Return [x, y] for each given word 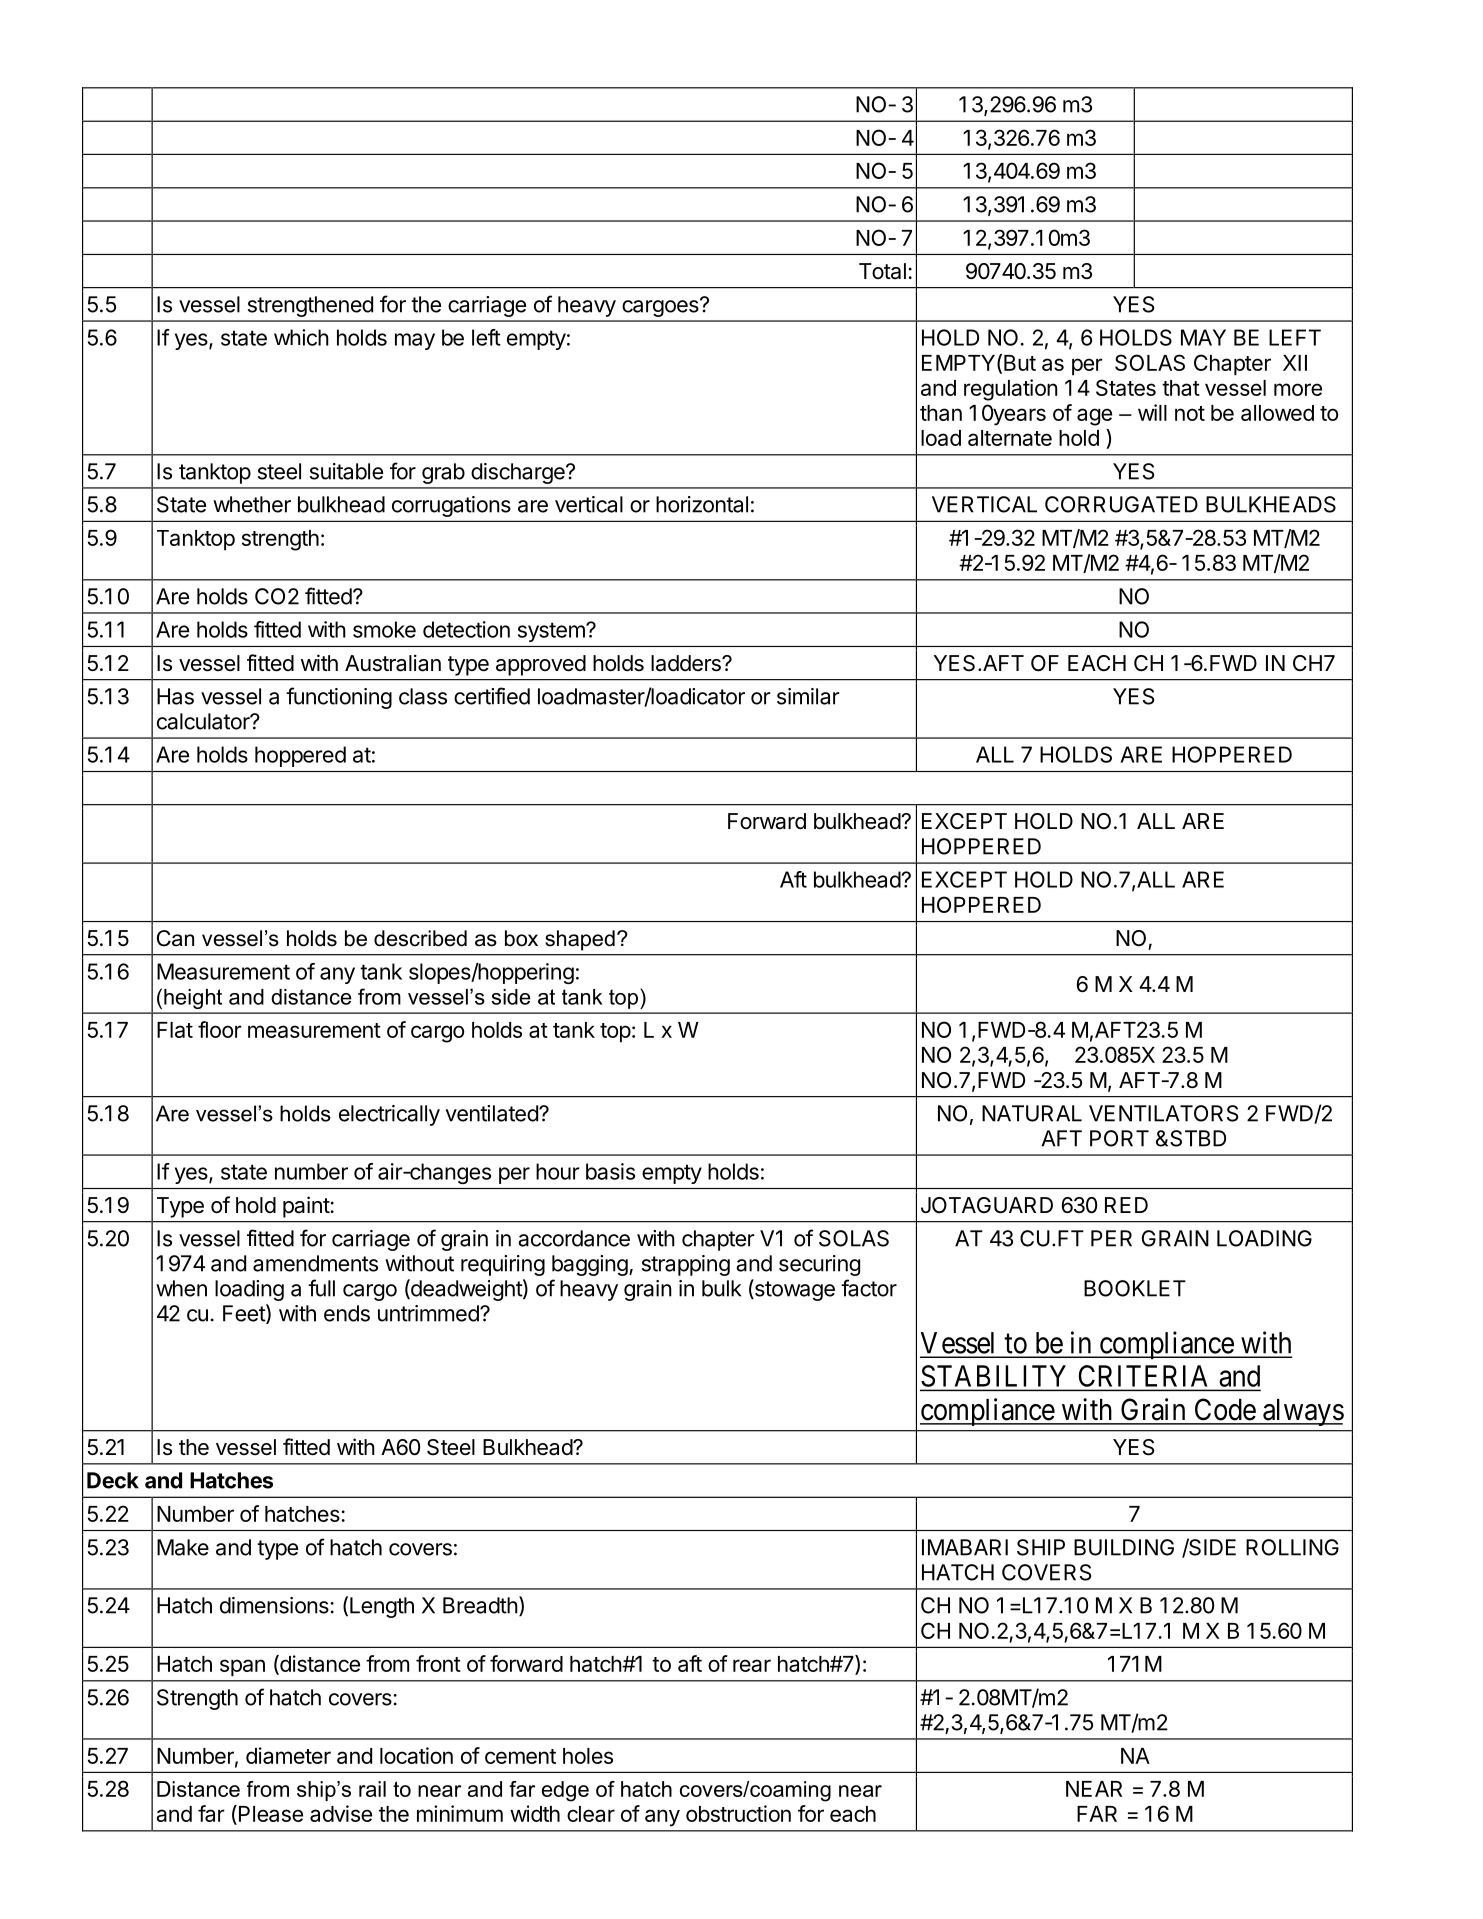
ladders [687, 663]
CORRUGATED [1121, 504]
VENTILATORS [1163, 1113]
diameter [288, 1755]
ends [347, 1313]
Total [882, 271]
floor [220, 1029]
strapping [686, 1265]
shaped [580, 940]
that [1181, 388]
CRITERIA [1143, 1376]
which [301, 337]
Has [175, 696]
